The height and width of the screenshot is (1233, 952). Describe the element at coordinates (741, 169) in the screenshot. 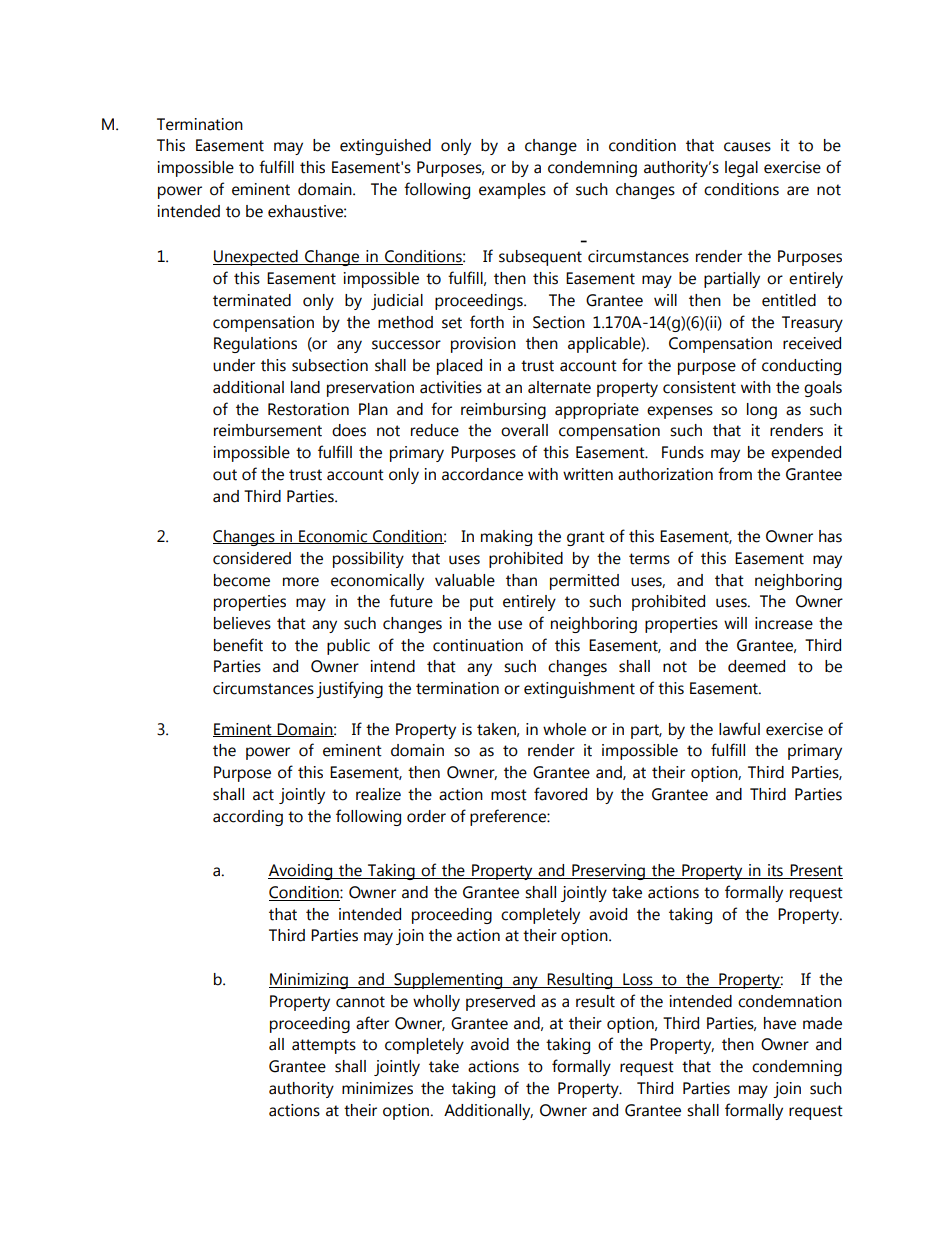

I see `legal` at that location.
